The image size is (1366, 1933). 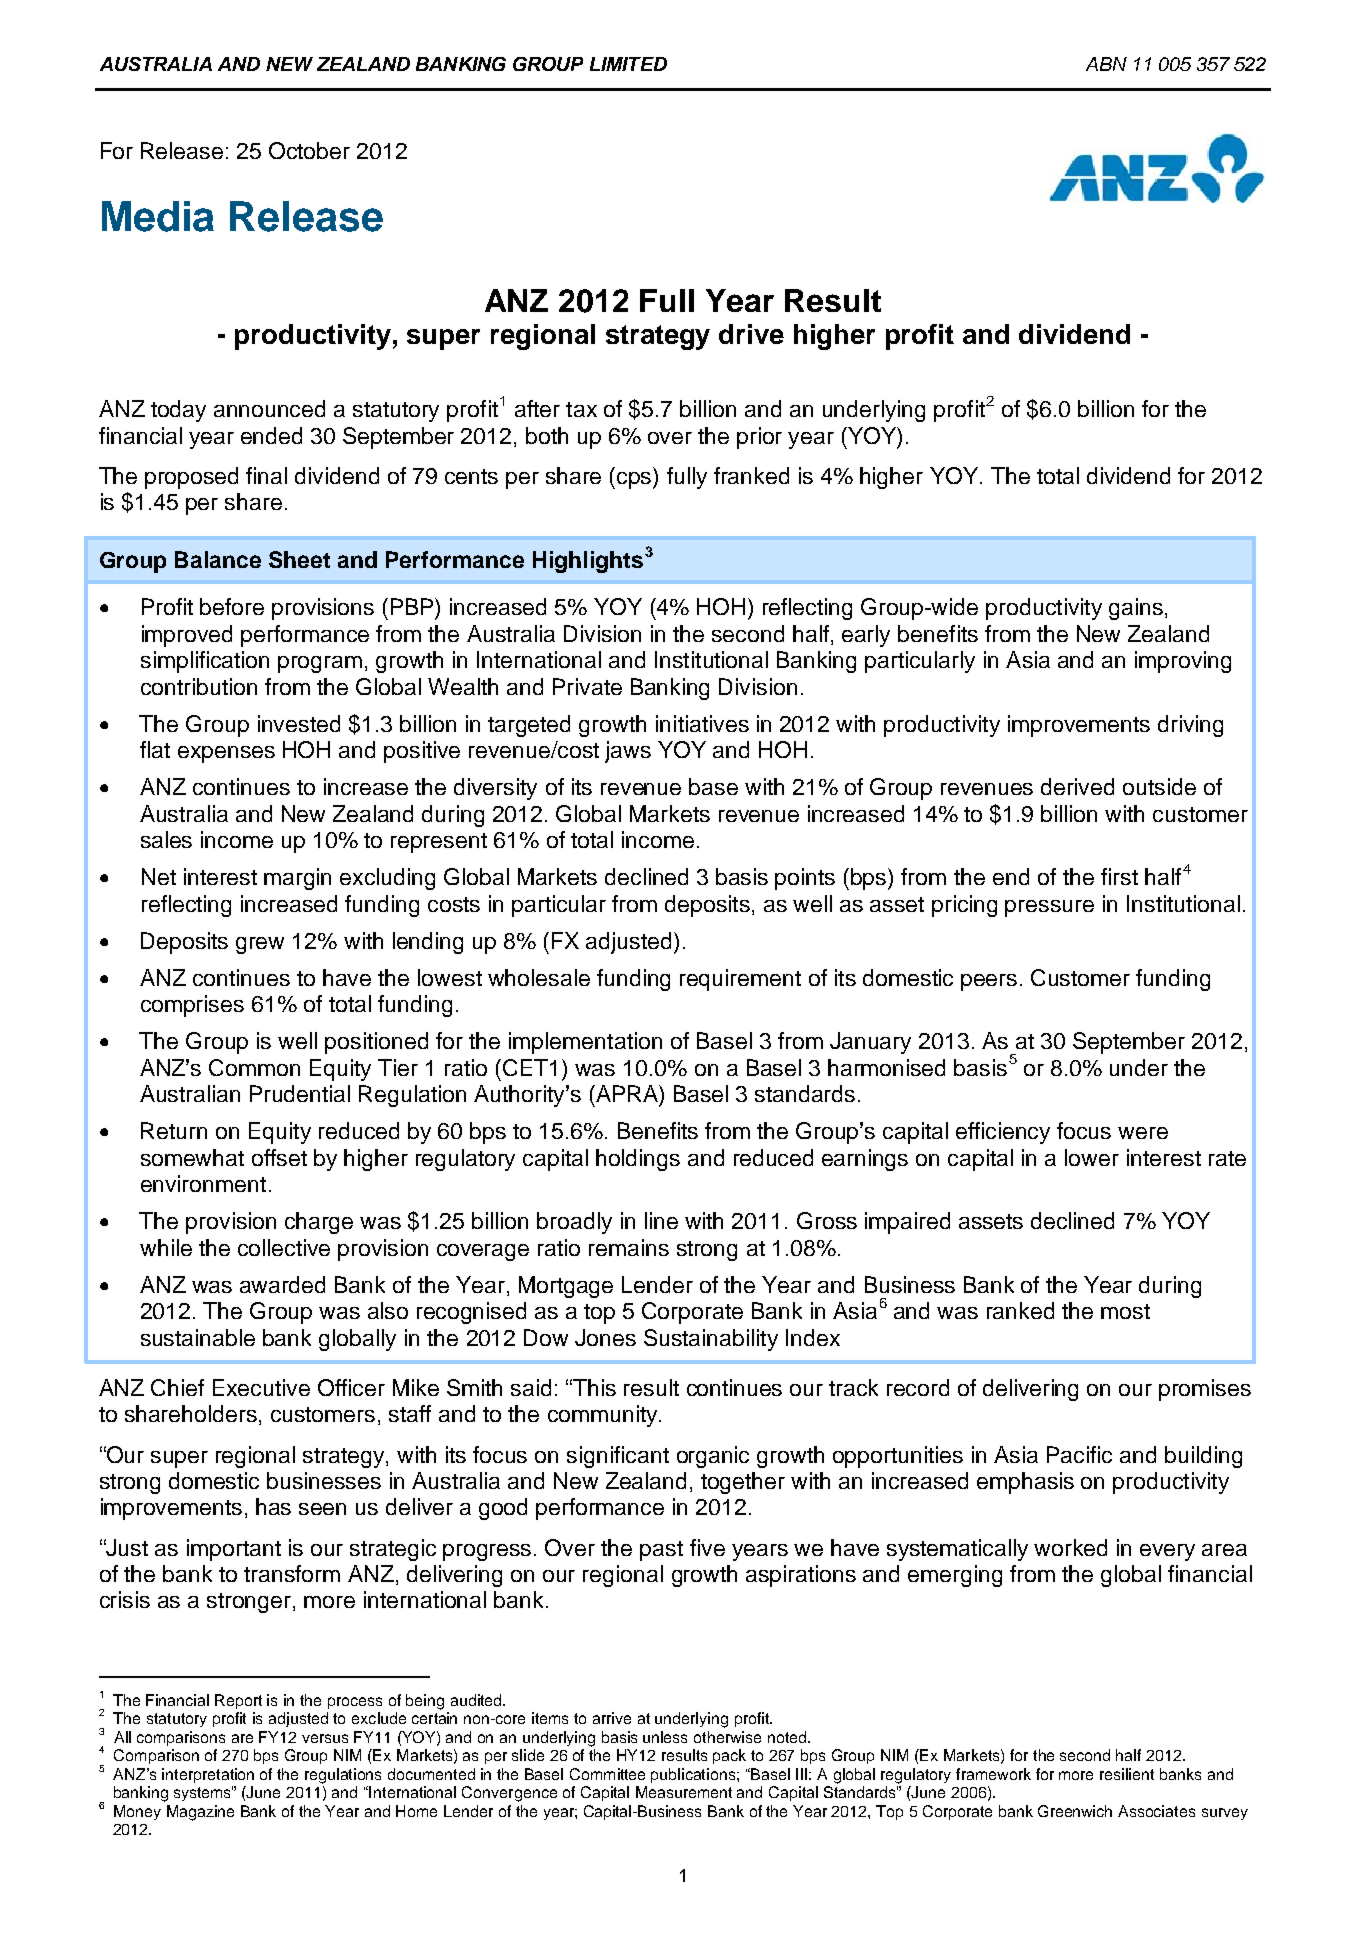 What do you see at coordinates (1125, 1311) in the document?
I see `most` at bounding box center [1125, 1311].
